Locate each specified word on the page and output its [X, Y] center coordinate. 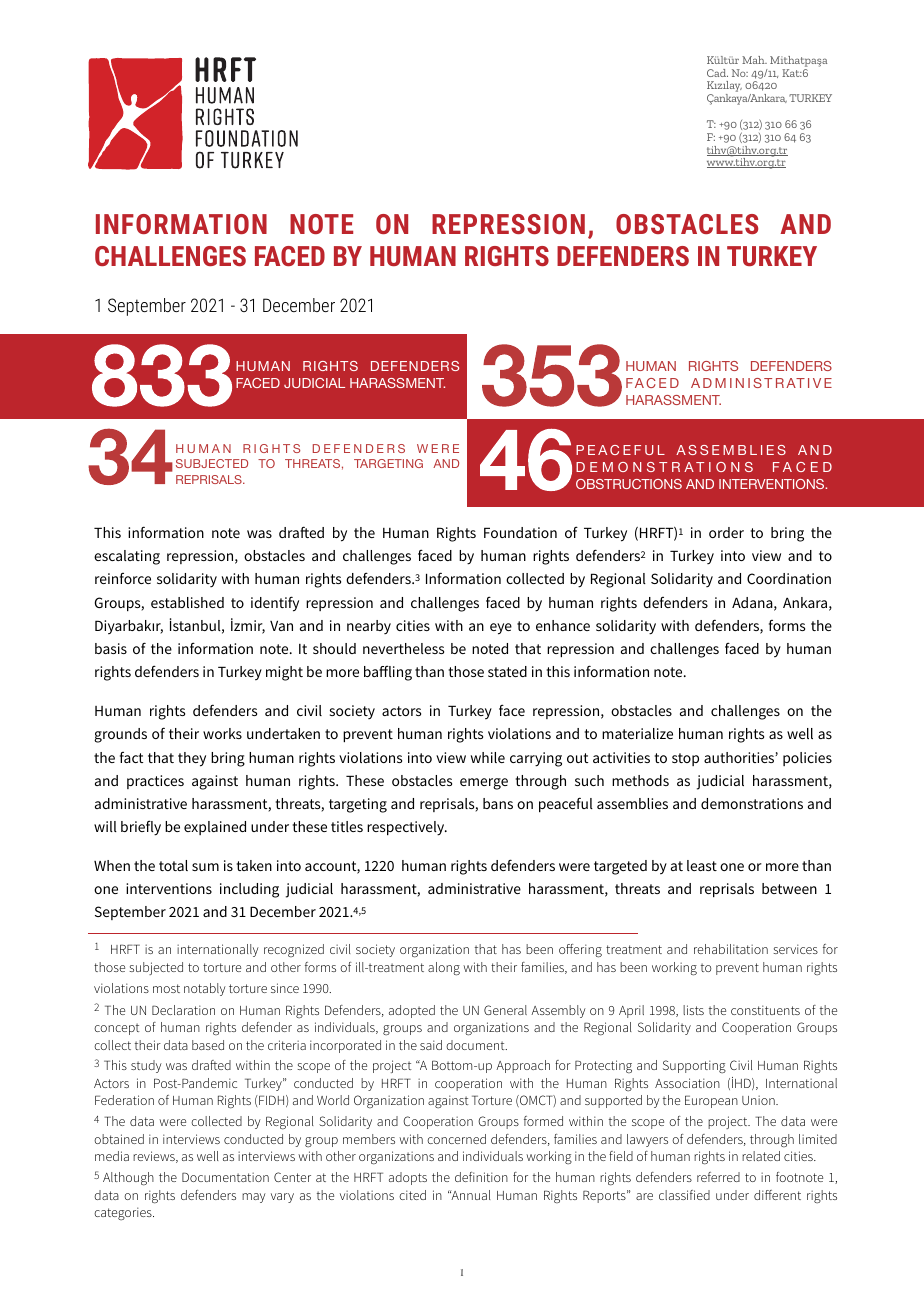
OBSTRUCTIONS [629, 484]
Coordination [789, 578]
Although [128, 1179]
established [187, 602]
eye [501, 629]
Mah [754, 60]
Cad [717, 73]
